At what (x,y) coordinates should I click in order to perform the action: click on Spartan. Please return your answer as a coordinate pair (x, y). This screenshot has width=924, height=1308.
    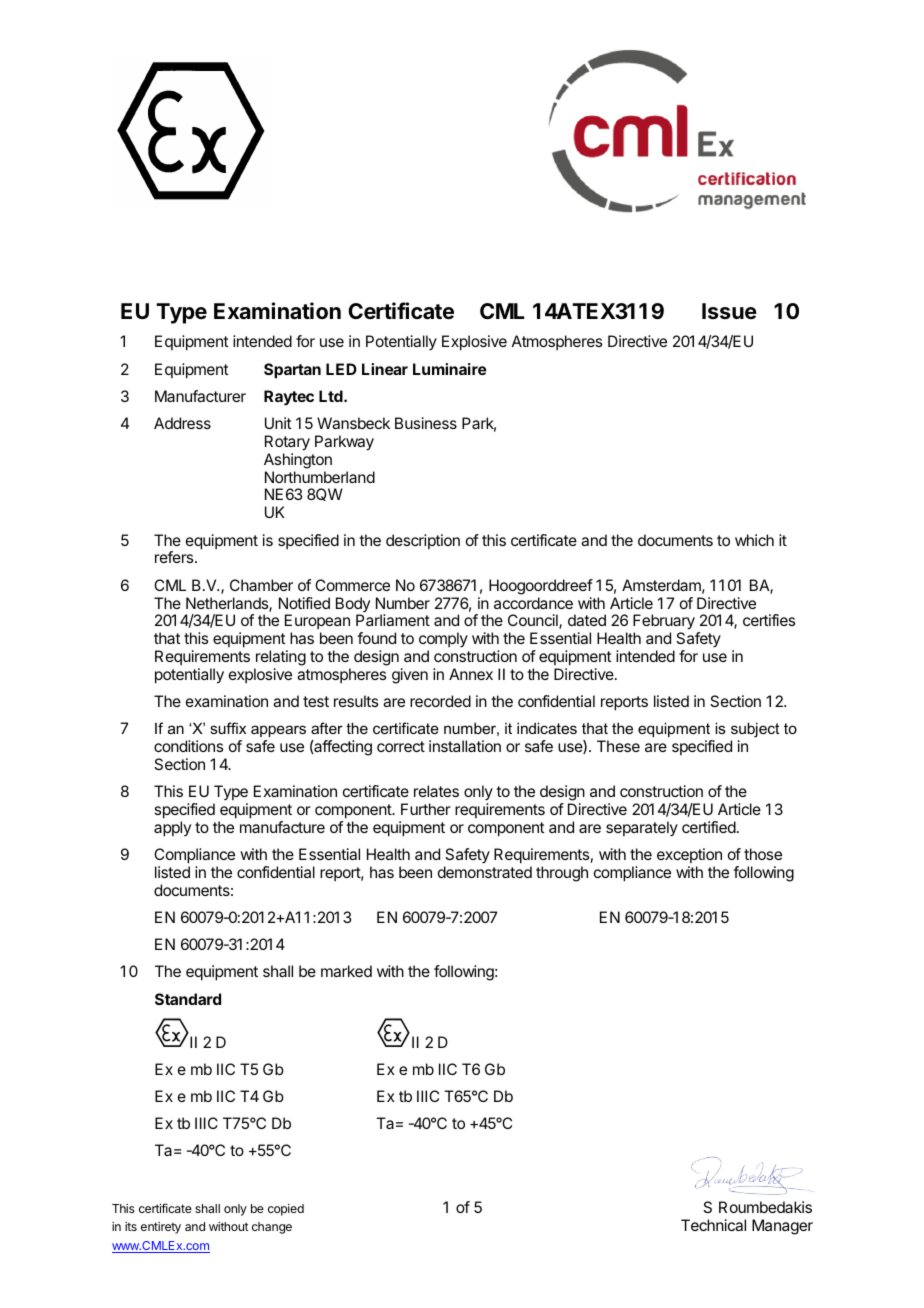
    Looking at the image, I should click on (292, 371).
